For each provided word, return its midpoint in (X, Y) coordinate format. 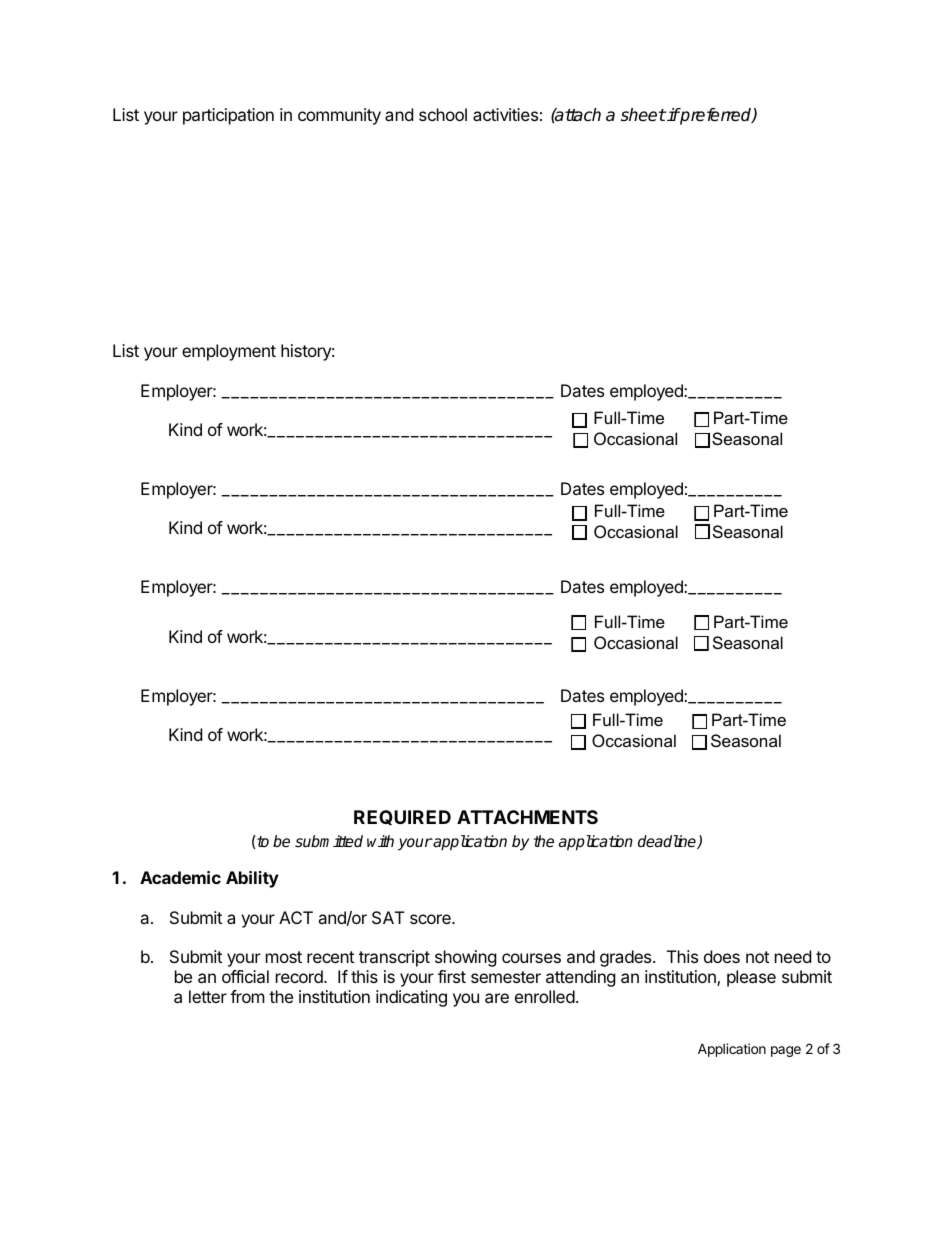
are (497, 998)
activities (505, 114)
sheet (643, 115)
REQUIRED (402, 817)
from (247, 996)
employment (229, 352)
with (380, 841)
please (751, 978)
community (339, 116)
